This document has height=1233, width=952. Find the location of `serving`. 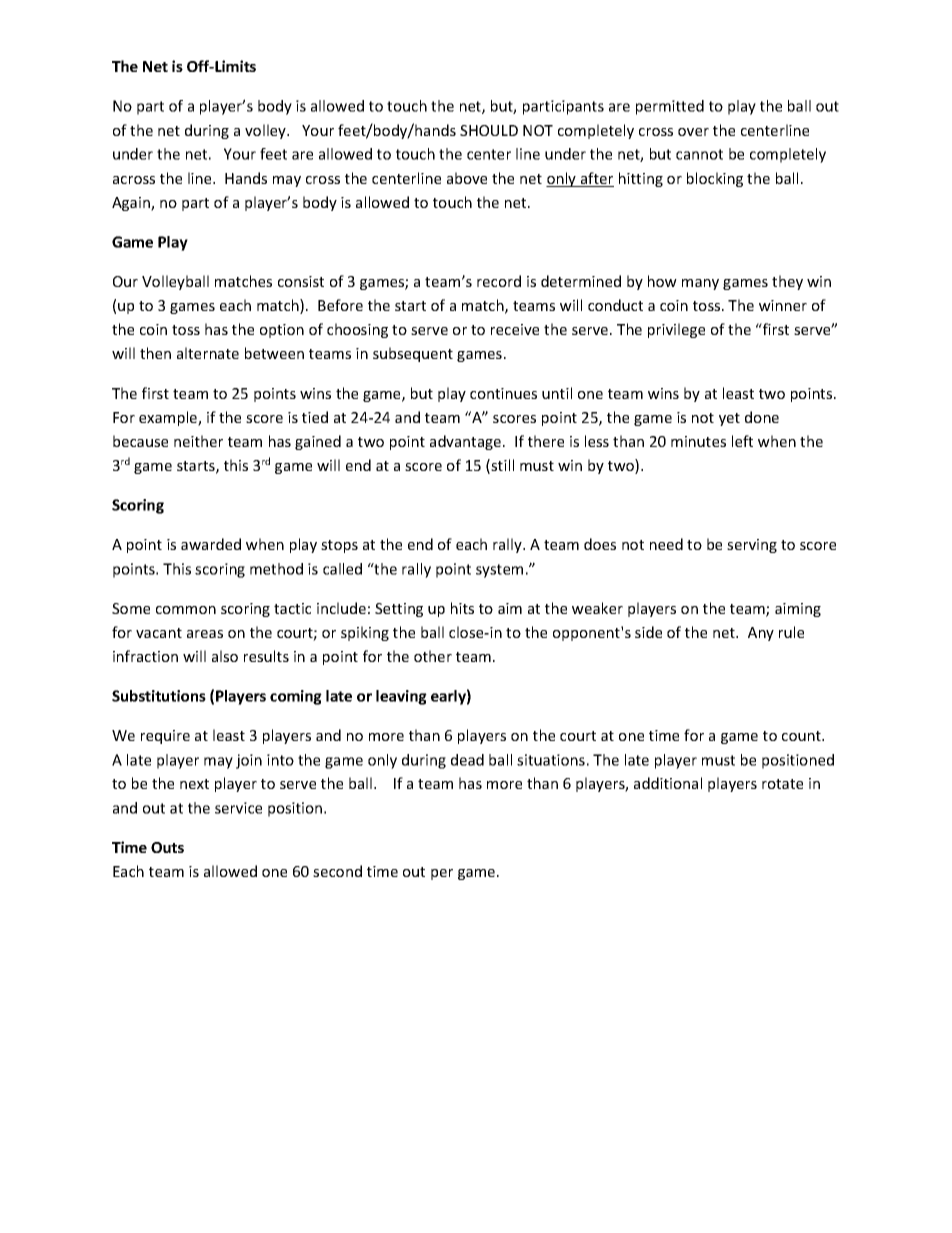

serving is located at coordinates (752, 546).
